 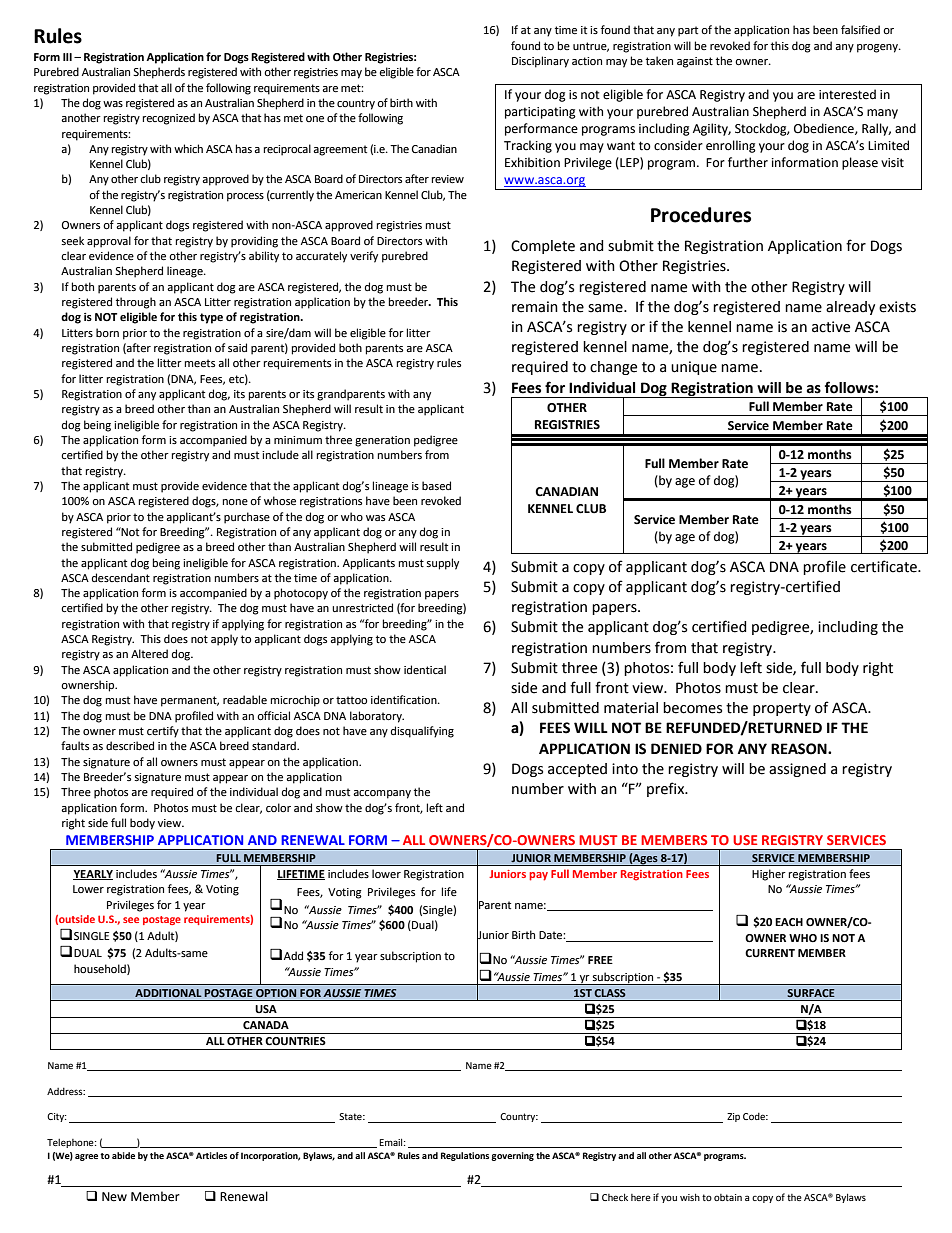 What do you see at coordinates (465, 1156) in the page?
I see `Regulations` at bounding box center [465, 1156].
